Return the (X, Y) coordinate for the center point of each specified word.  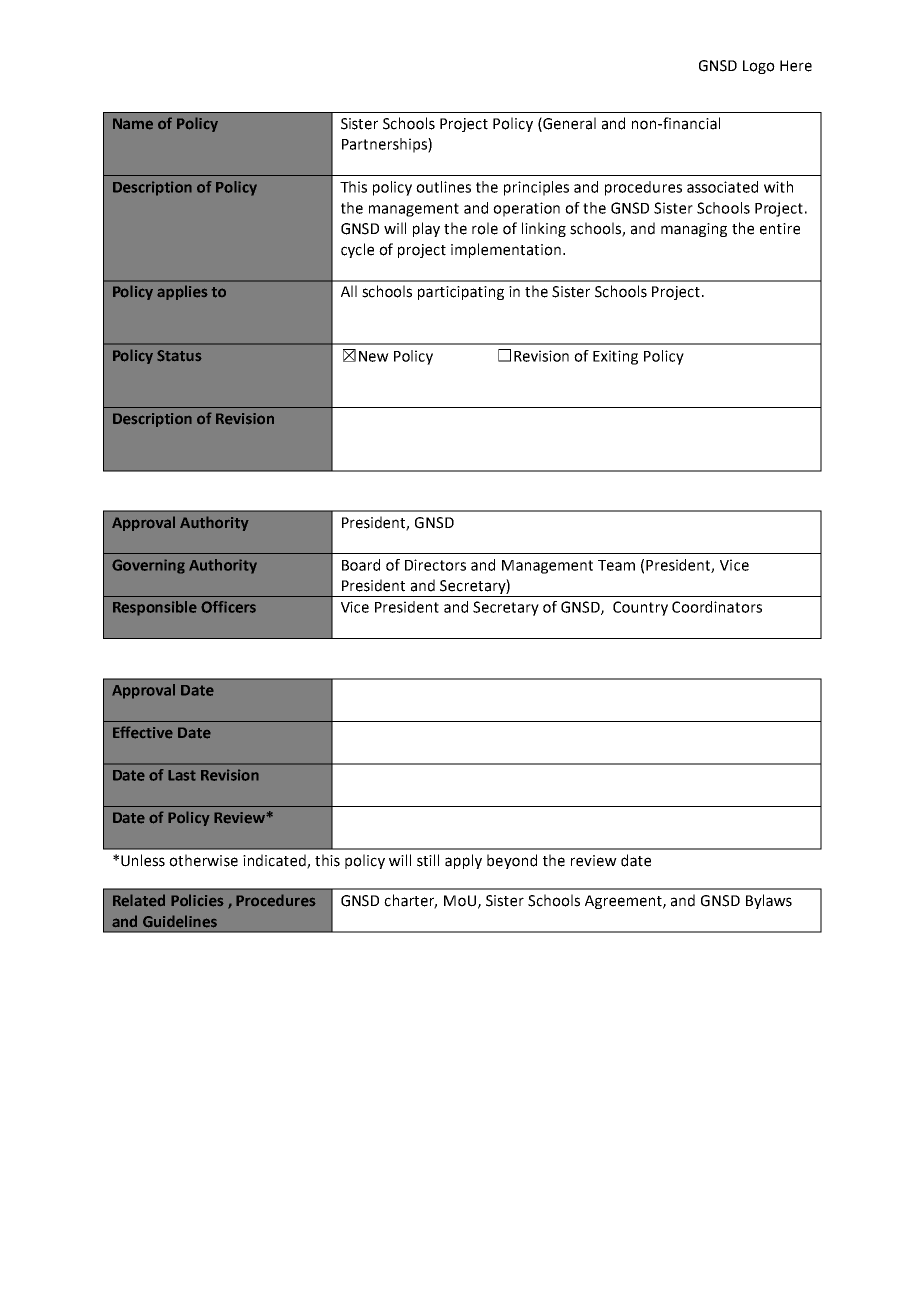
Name (133, 124)
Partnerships (385, 145)
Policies (197, 900)
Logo (759, 67)
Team (616, 565)
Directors (435, 565)
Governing (148, 566)
